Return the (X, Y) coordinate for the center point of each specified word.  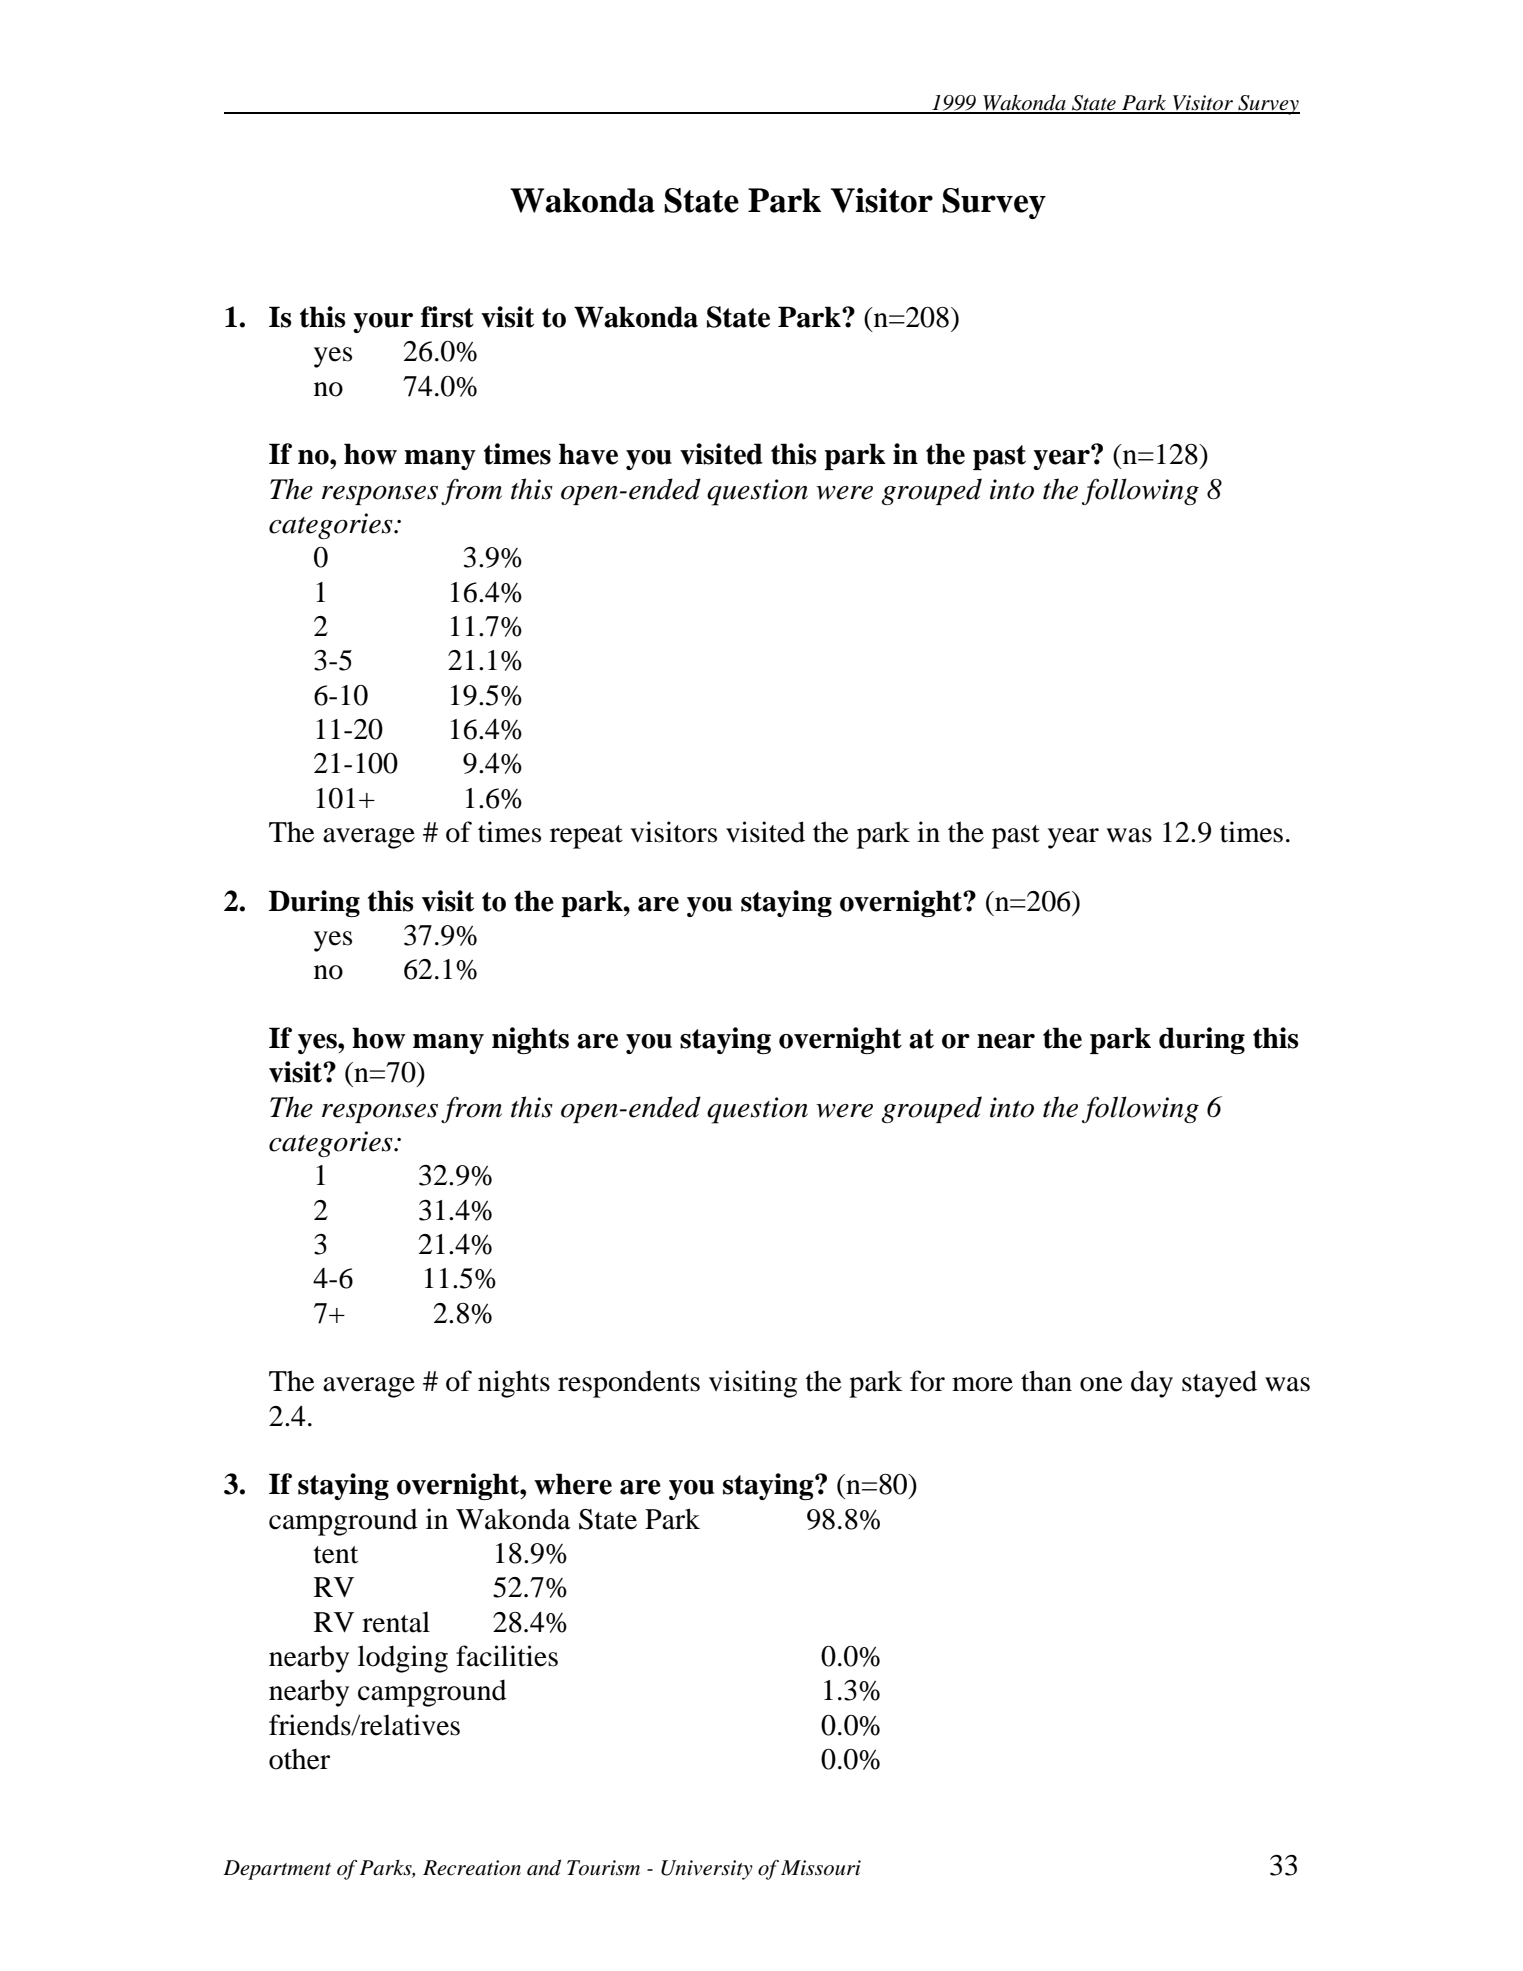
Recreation (472, 1868)
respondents (629, 1384)
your (383, 323)
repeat (586, 837)
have (588, 454)
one (1101, 1384)
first (447, 317)
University (707, 1870)
